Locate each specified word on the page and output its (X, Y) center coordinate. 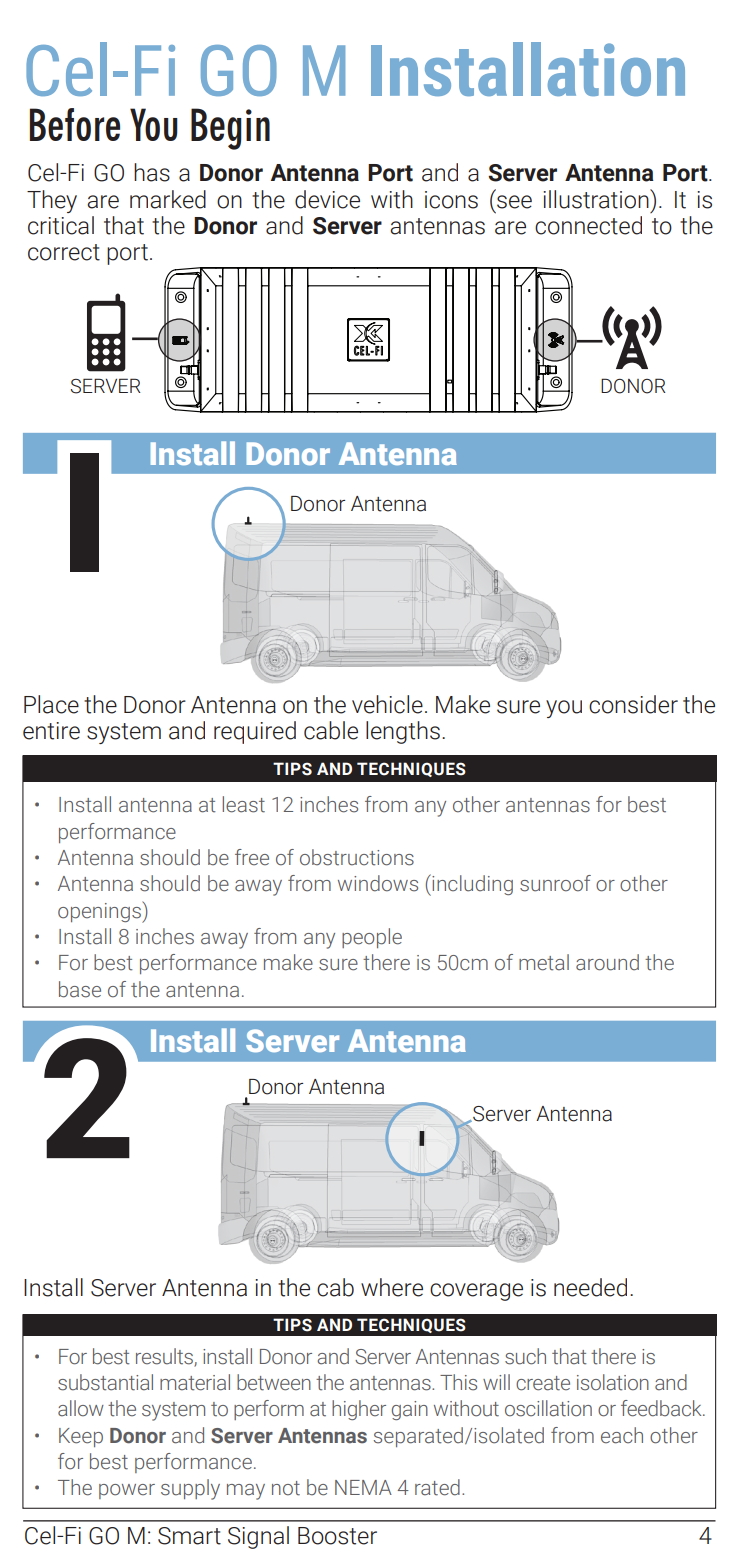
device (327, 199)
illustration (597, 199)
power (127, 1491)
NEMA (363, 1487)
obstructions (357, 857)
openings (100, 912)
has (152, 172)
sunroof (555, 883)
